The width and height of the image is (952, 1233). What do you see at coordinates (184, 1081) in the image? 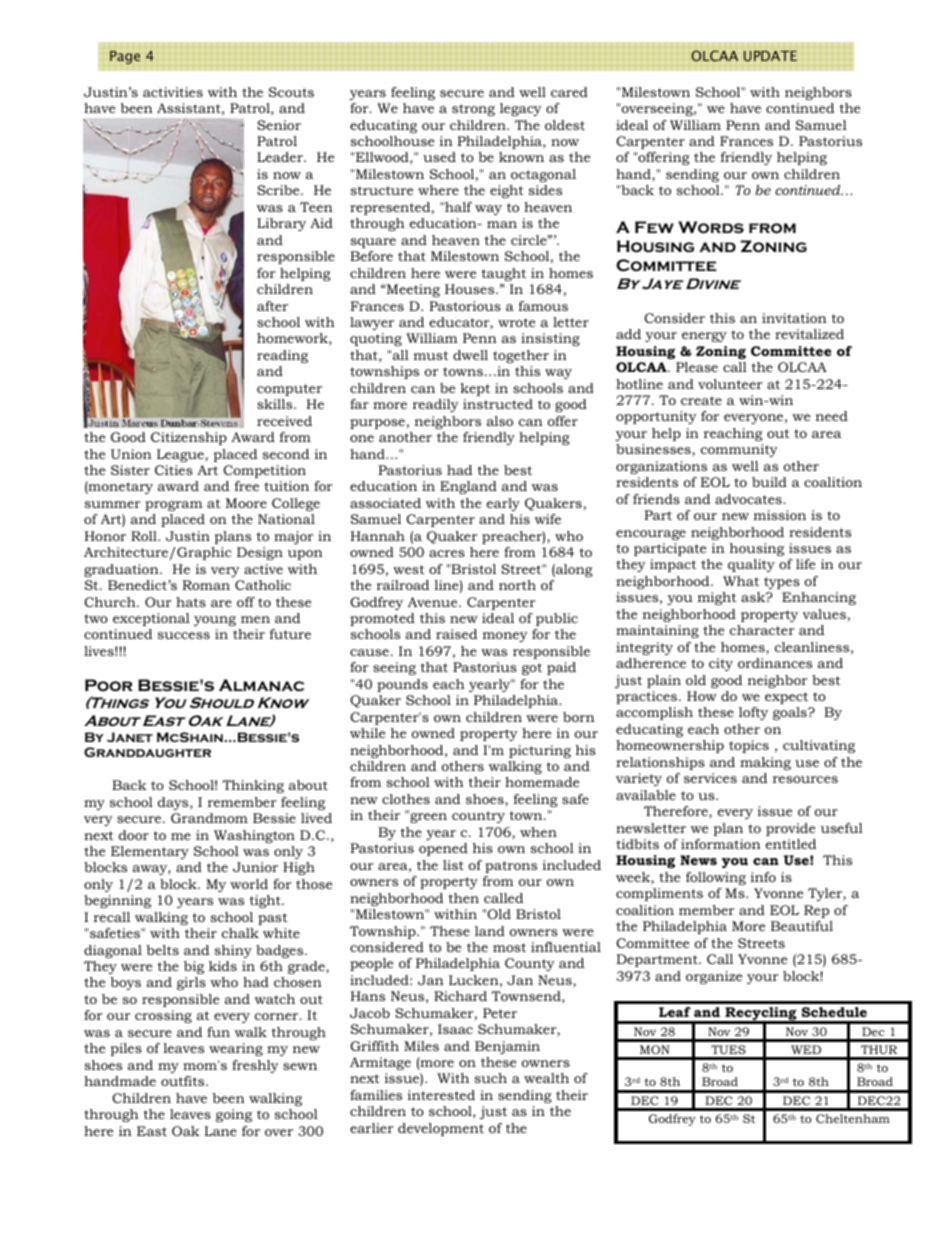
I see `outfits` at bounding box center [184, 1081].
